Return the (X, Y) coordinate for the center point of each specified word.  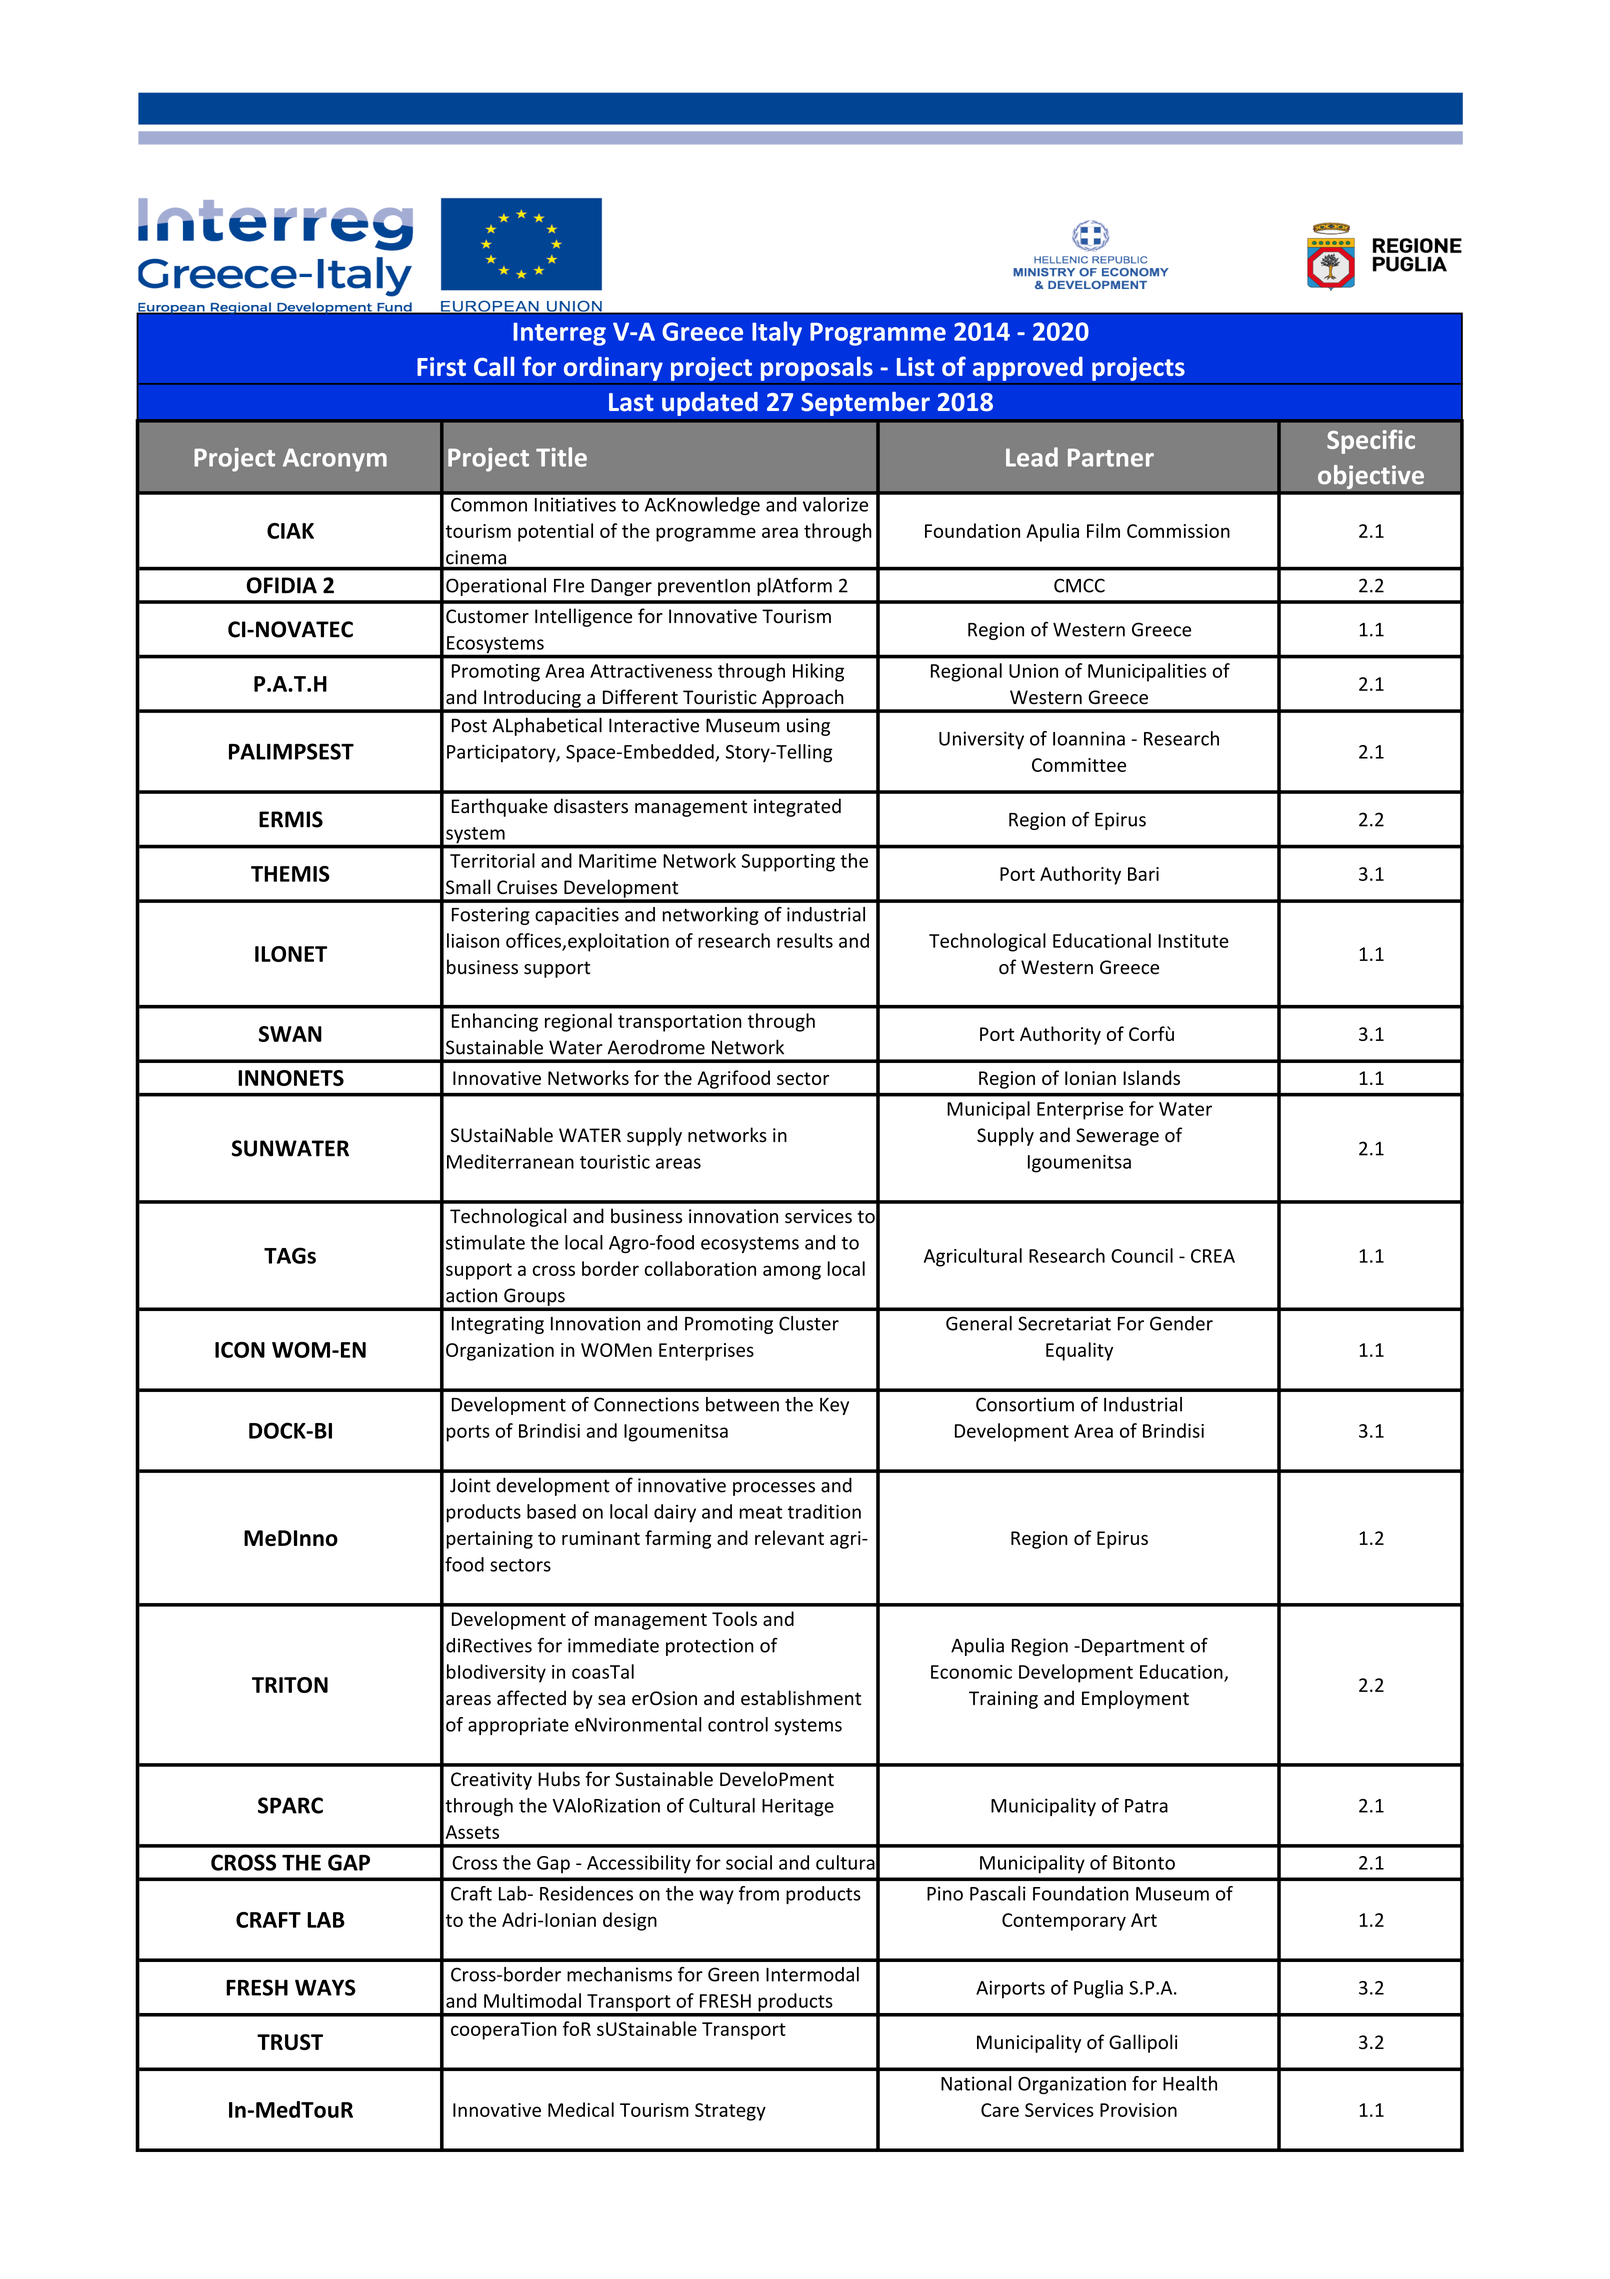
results (805, 940)
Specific (1371, 441)
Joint (470, 1485)
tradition (824, 1511)
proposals (816, 368)
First (441, 366)
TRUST (290, 2042)
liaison (473, 940)
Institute (1193, 941)
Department (1133, 1647)
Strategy (730, 2112)
